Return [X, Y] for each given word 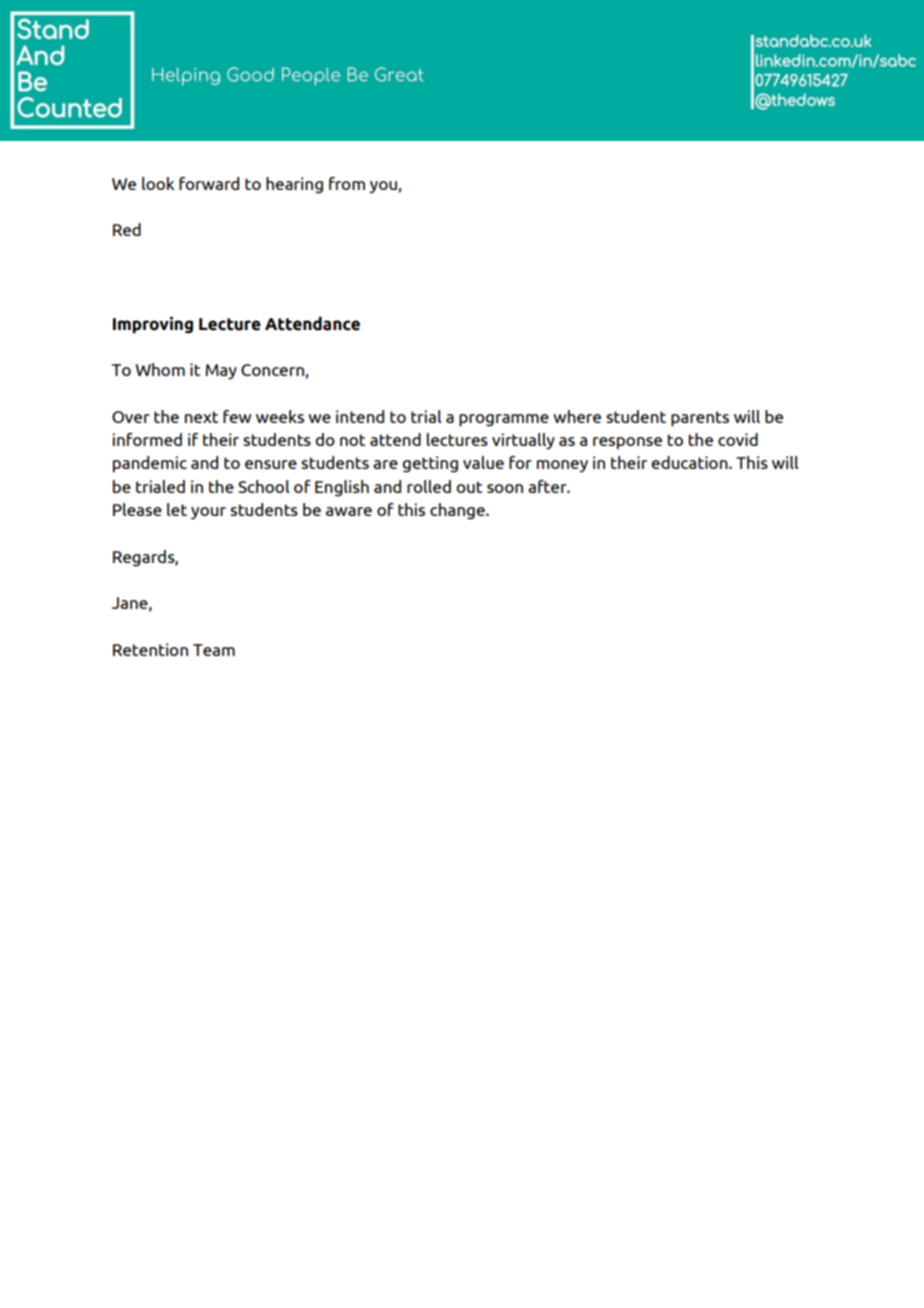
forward [209, 183]
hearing [294, 185]
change [458, 511]
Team [214, 650]
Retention [150, 649]
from [347, 183]
